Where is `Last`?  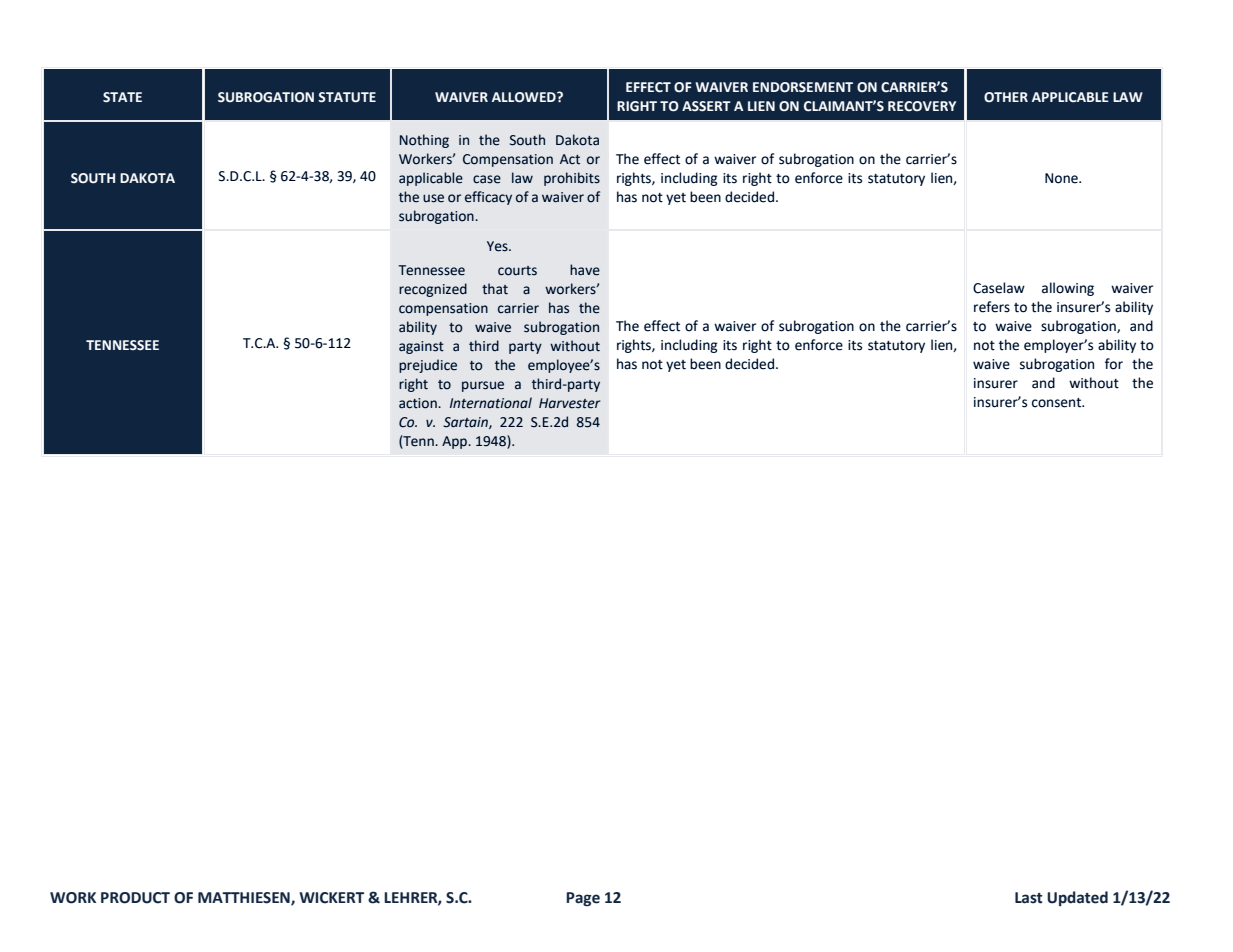 Last is located at coordinates (1028, 898).
